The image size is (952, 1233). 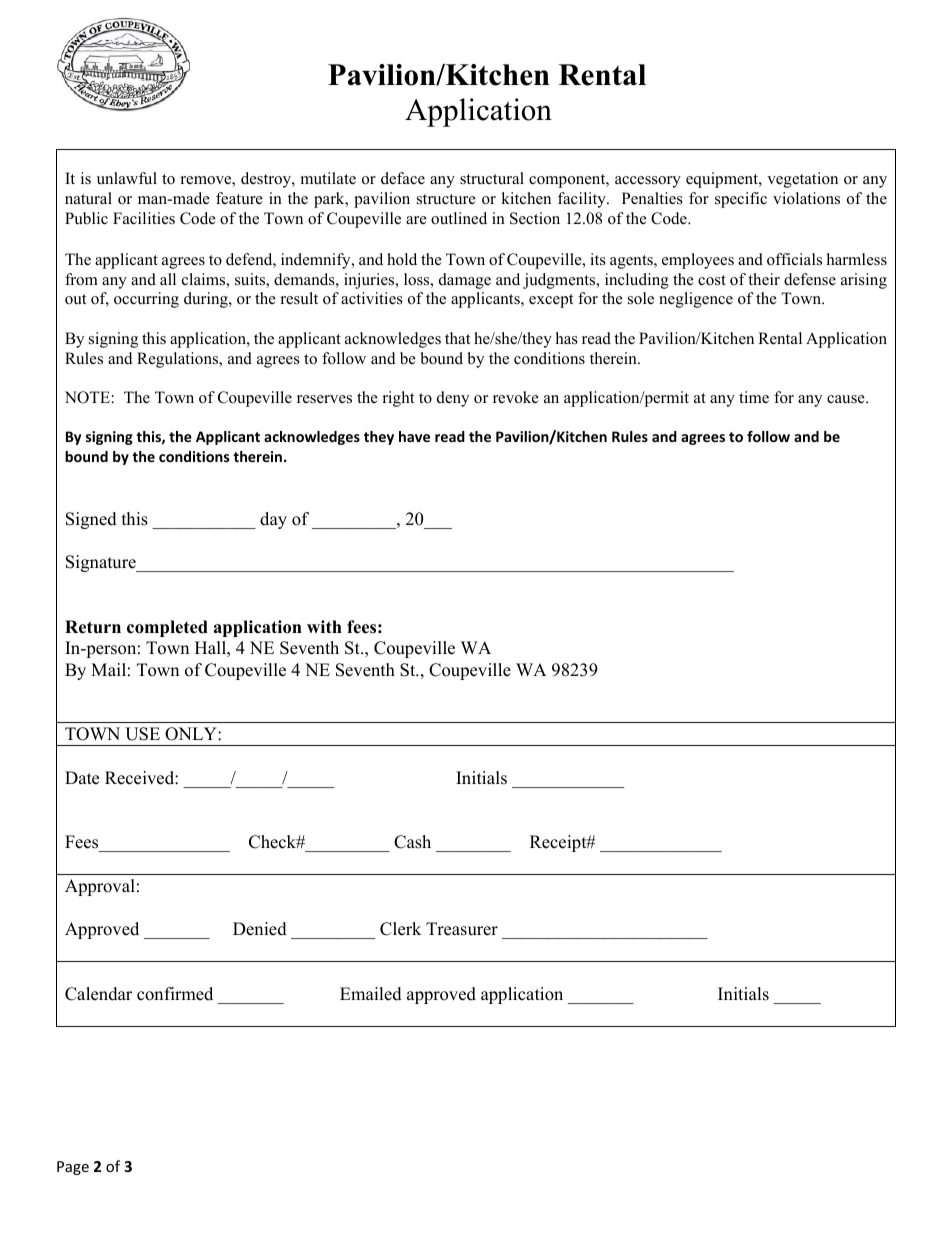 I want to click on Page, so click(x=73, y=1168).
